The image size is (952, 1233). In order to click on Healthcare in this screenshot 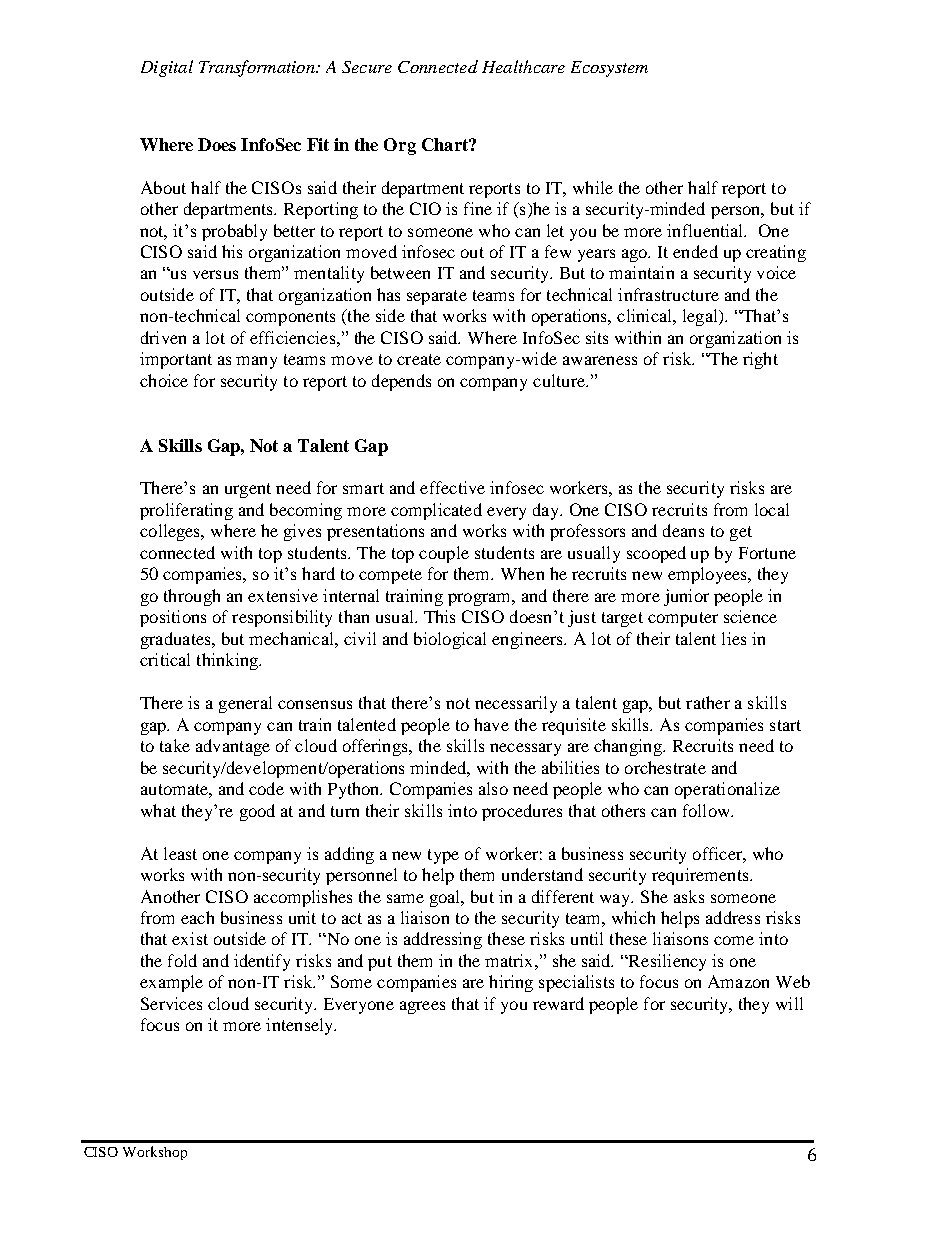, I will do `click(523, 66)`.
